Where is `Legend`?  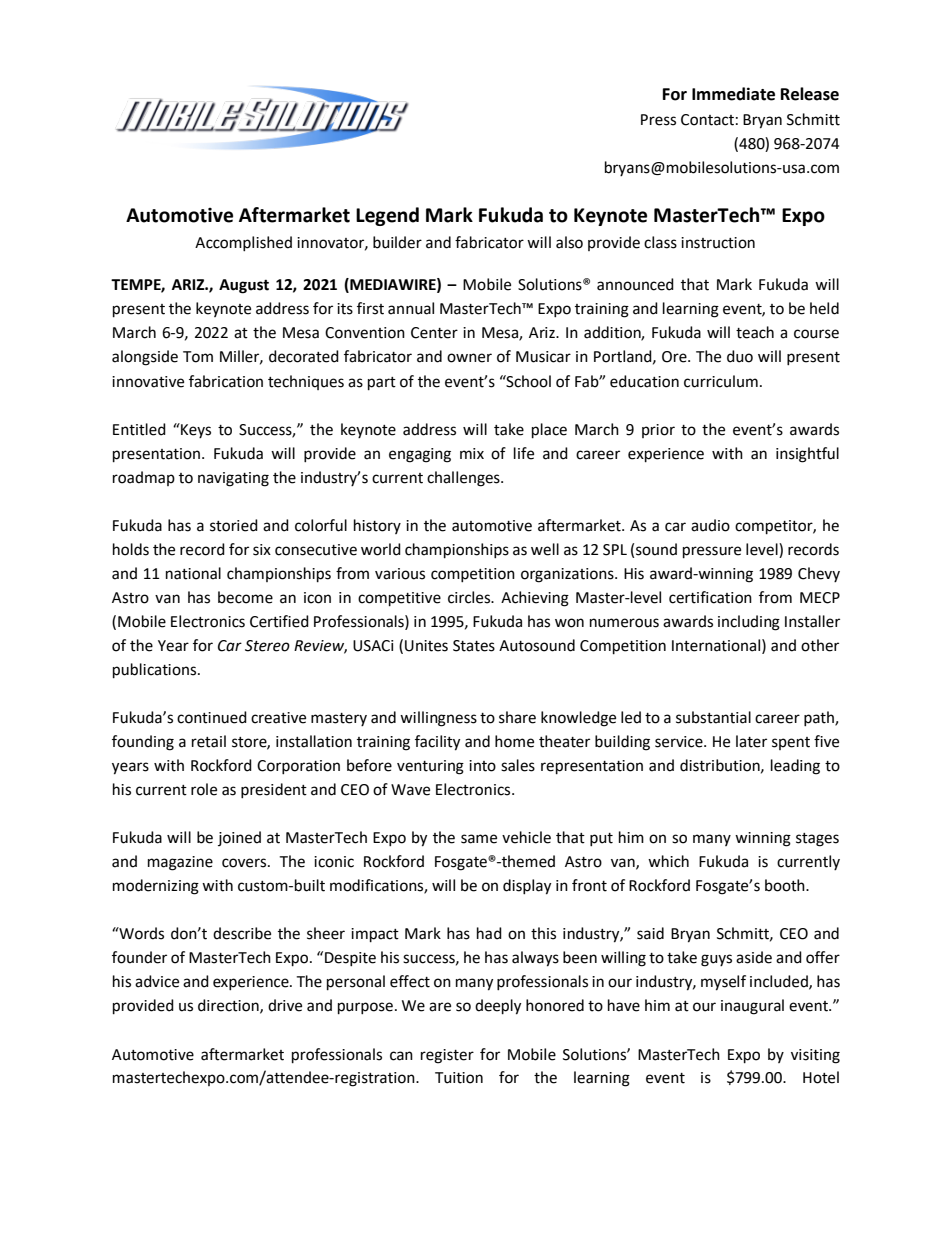 Legend is located at coordinates (387, 216).
